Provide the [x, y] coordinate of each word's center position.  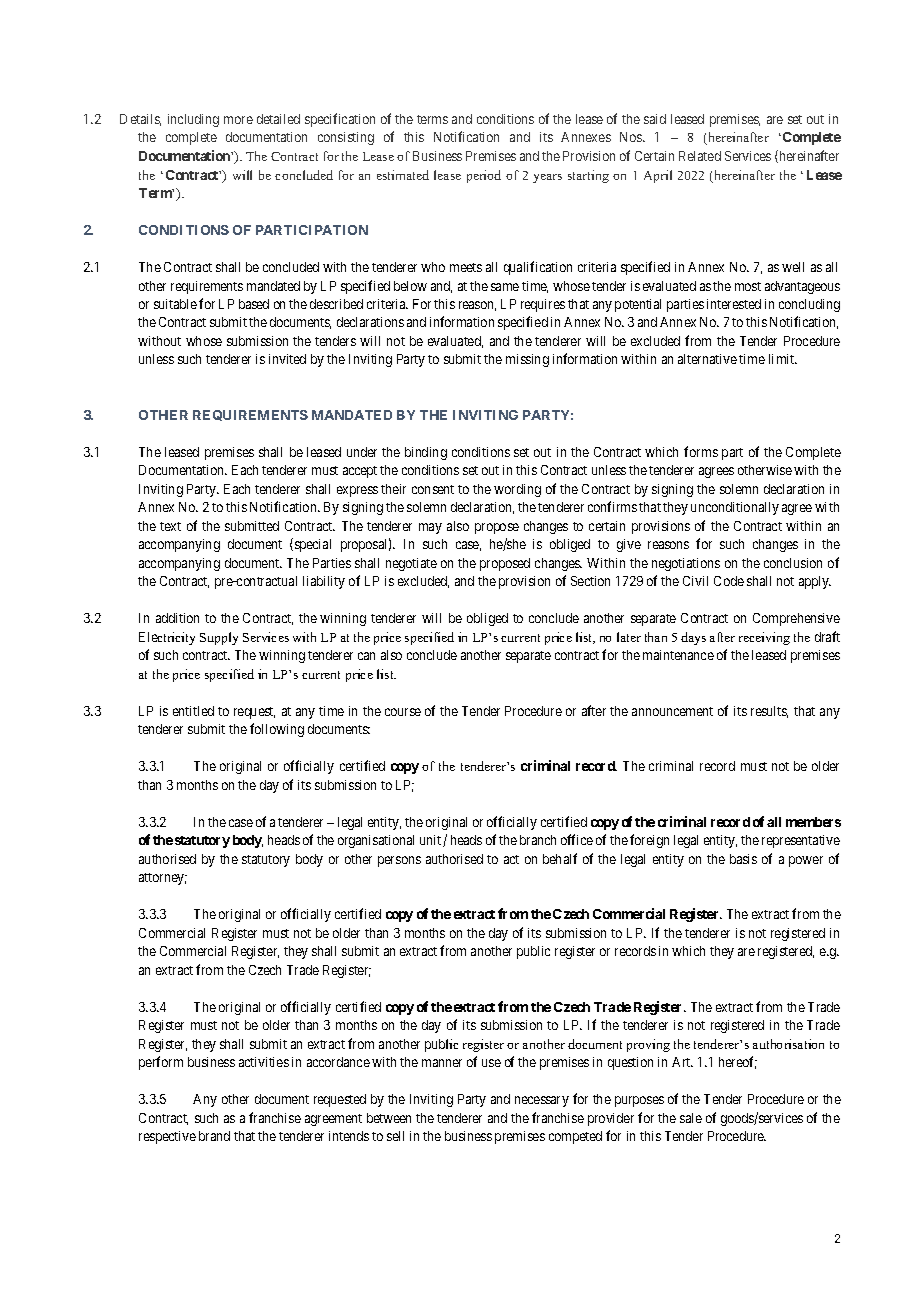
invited [287, 359]
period [484, 176]
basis [743, 859]
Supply [219, 638]
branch [538, 840]
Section [590, 581]
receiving [764, 638]
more [238, 120]
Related [700, 156]
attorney [163, 879]
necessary [542, 1101]
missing [527, 360]
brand [214, 1136]
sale [691, 1118]
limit [783, 359]
